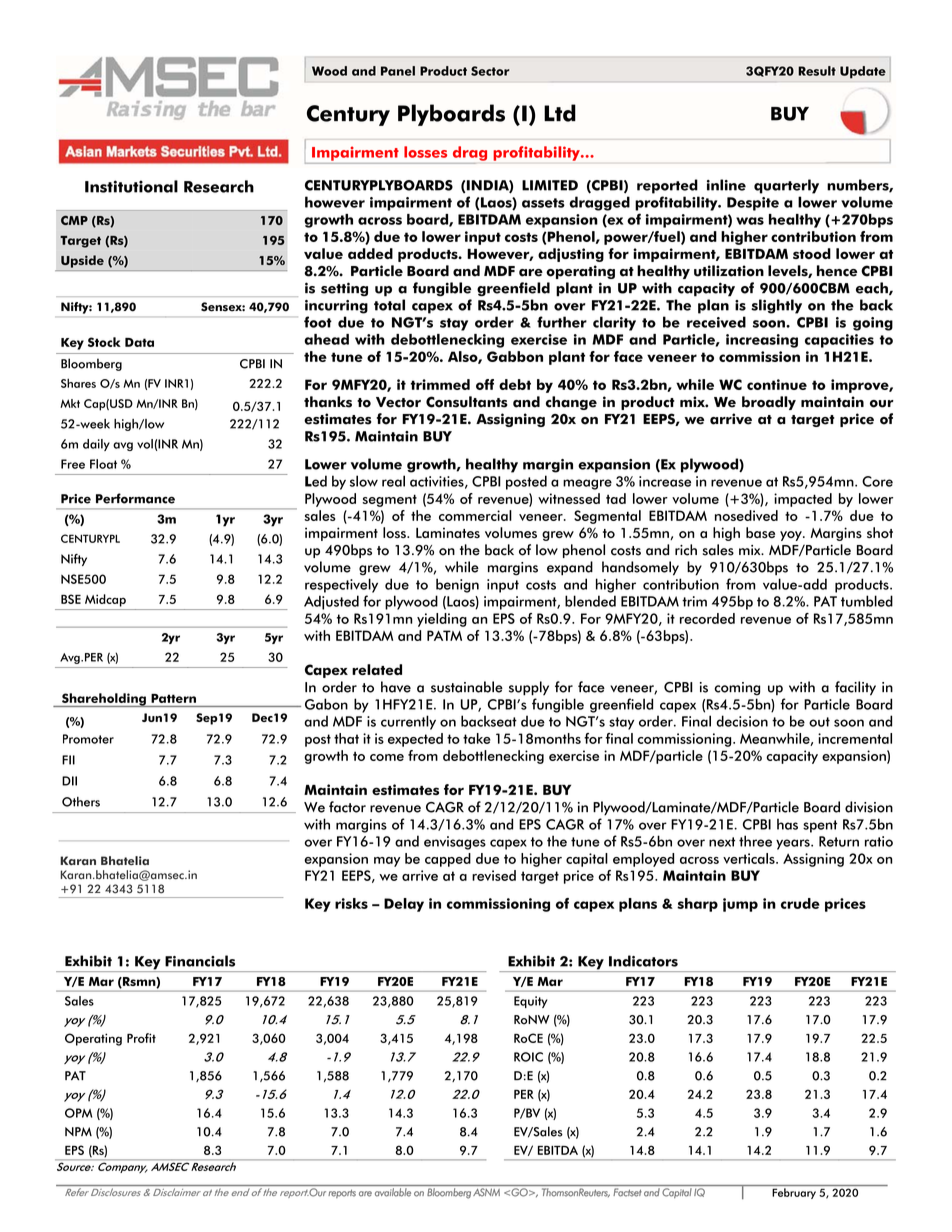 This image has height=1232, width=952. Describe the element at coordinates (803, 500) in the image. I see `impacted` at that location.
